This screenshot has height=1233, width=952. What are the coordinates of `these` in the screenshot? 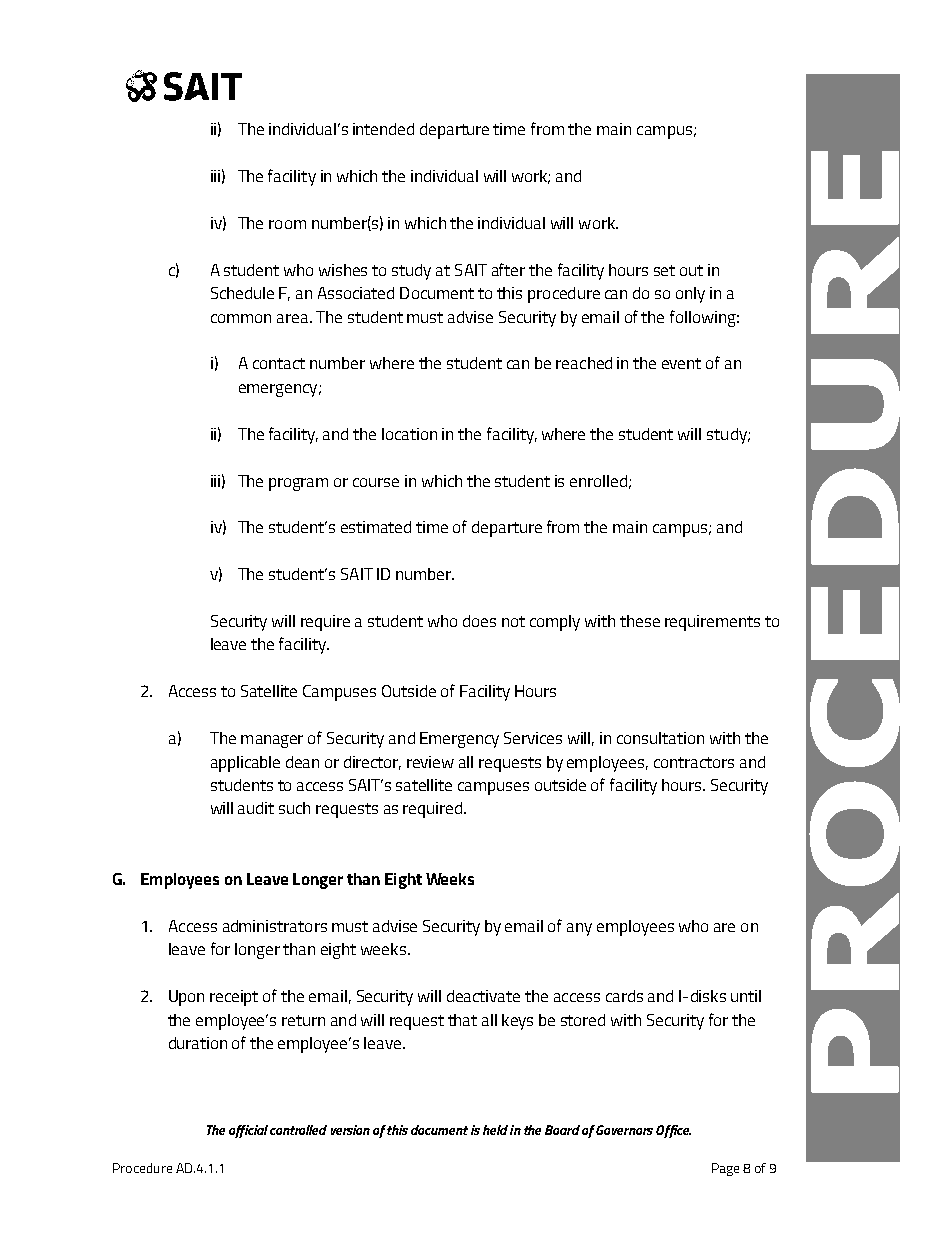 It's located at (640, 621).
